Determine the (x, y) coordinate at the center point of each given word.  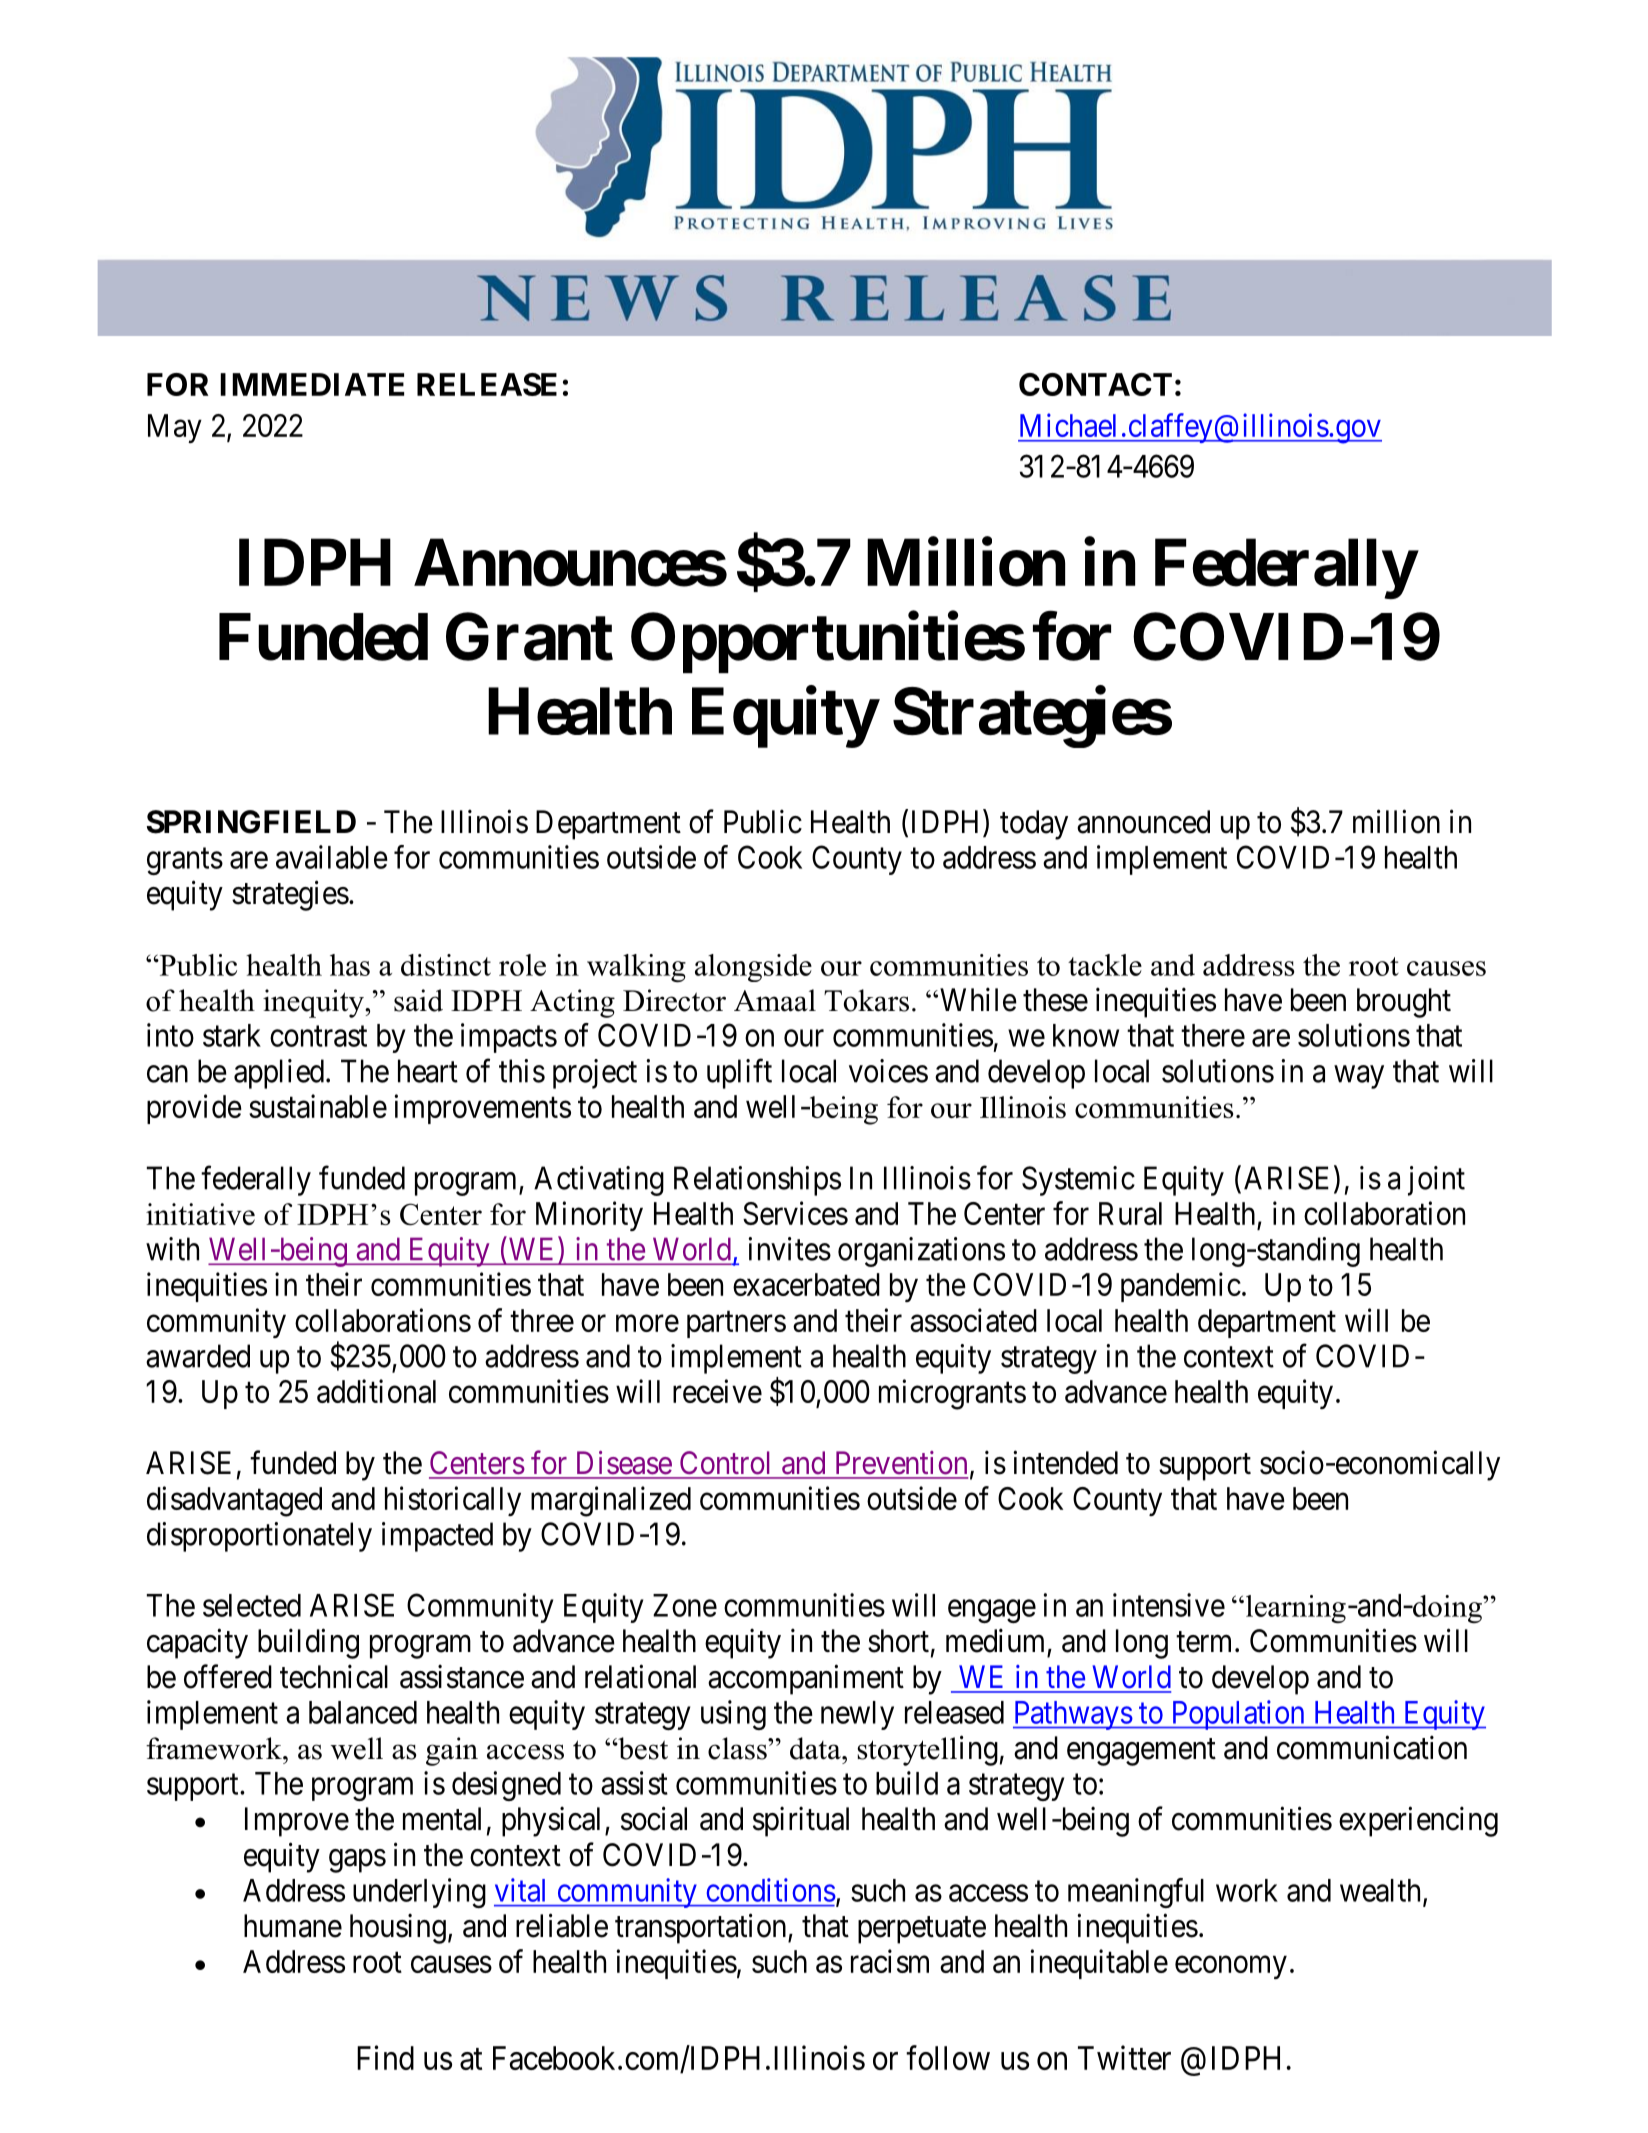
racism (890, 1961)
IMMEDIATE (312, 384)
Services (795, 1213)
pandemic (1181, 1287)
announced (1143, 822)
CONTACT (1095, 384)
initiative (200, 1214)
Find (385, 2057)
